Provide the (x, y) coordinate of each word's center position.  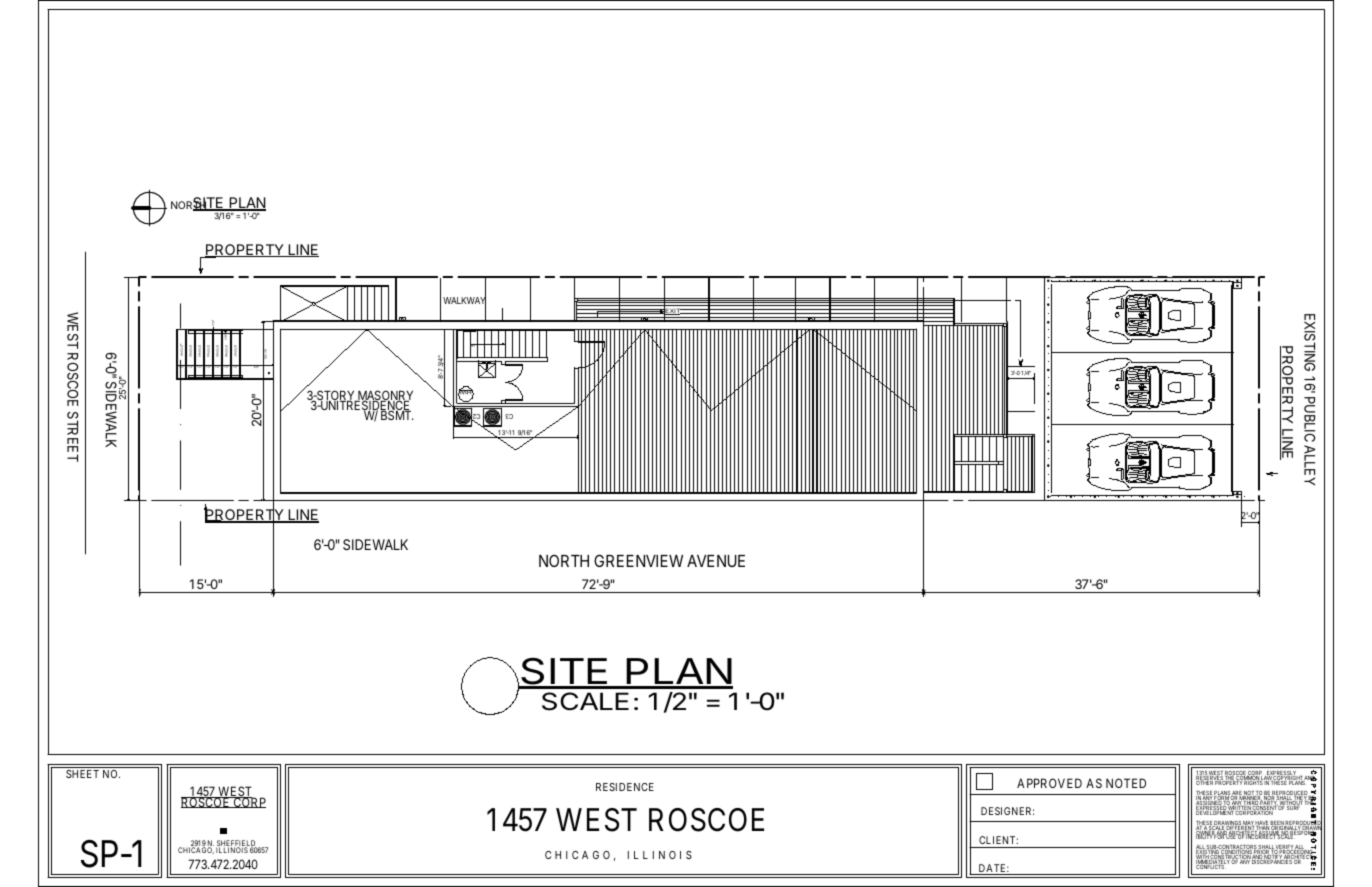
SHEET (82, 774)
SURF (1294, 807)
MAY (1248, 824)
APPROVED (1049, 783)
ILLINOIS (232, 850)
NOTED (1126, 783)
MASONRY (384, 396)
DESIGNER (1007, 811)
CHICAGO (196, 850)
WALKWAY (464, 301)
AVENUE (716, 561)
